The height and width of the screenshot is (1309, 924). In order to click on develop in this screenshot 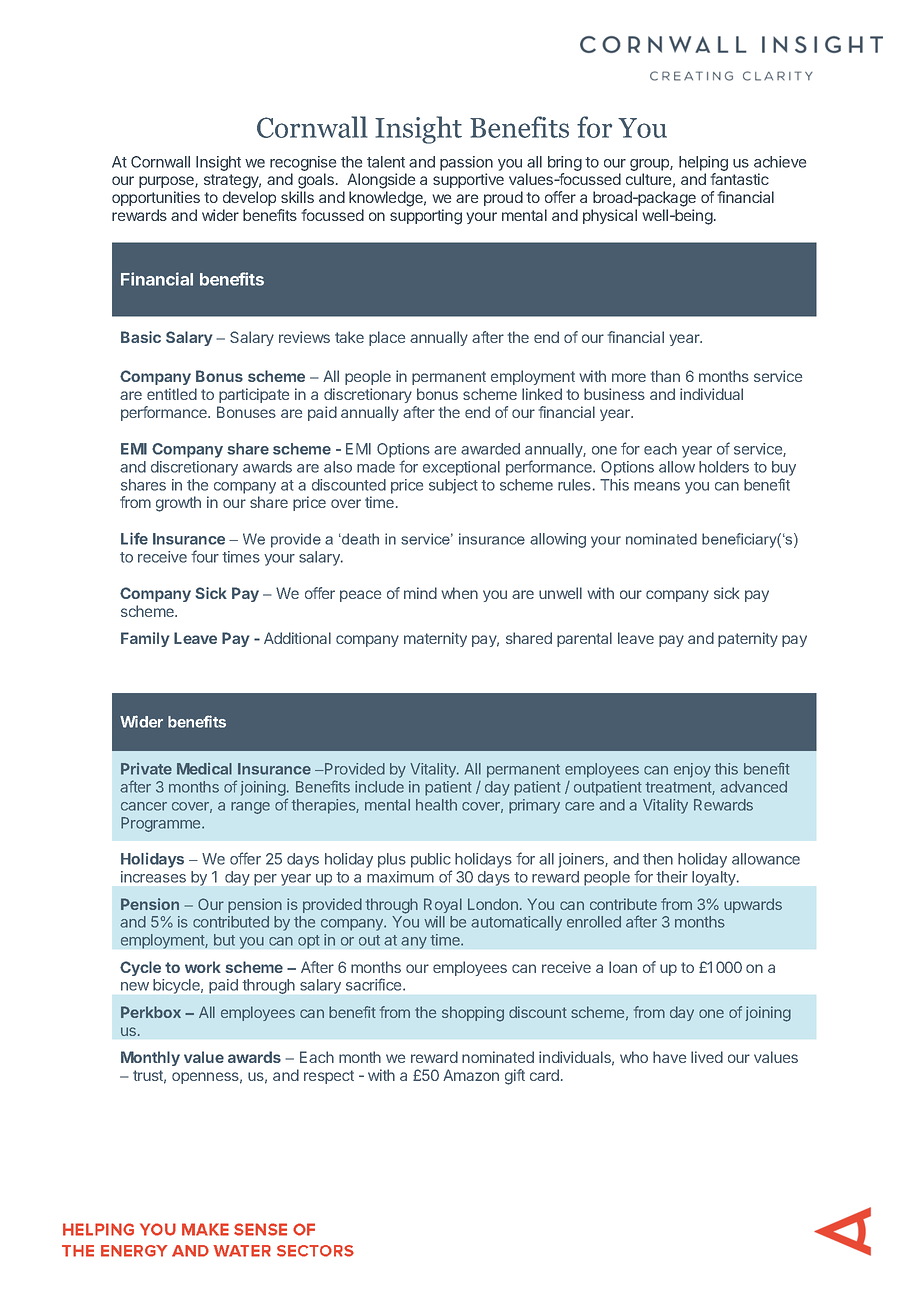, I will do `click(249, 198)`.
